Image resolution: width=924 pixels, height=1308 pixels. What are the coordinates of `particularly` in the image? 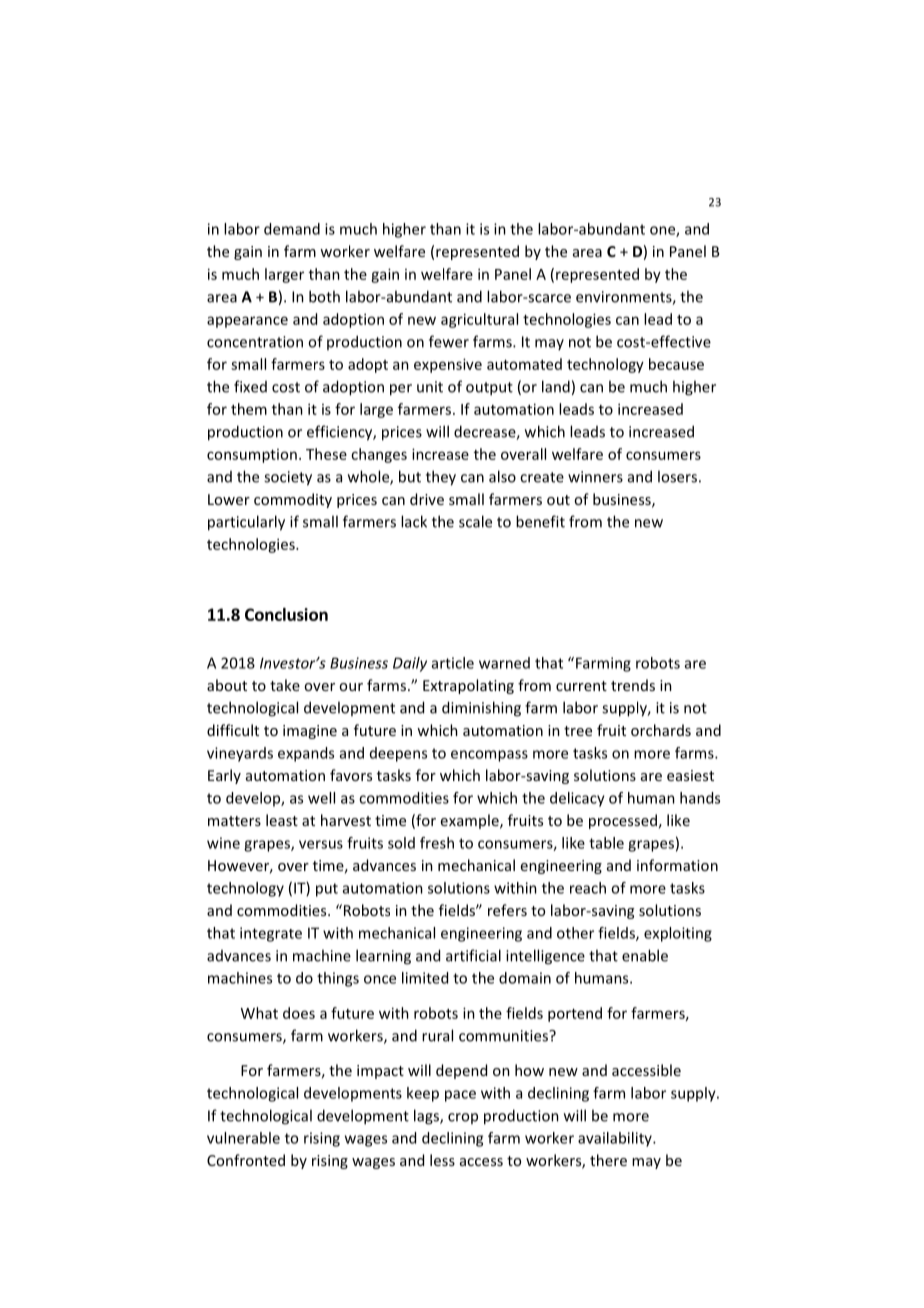 It's located at (246, 523).
